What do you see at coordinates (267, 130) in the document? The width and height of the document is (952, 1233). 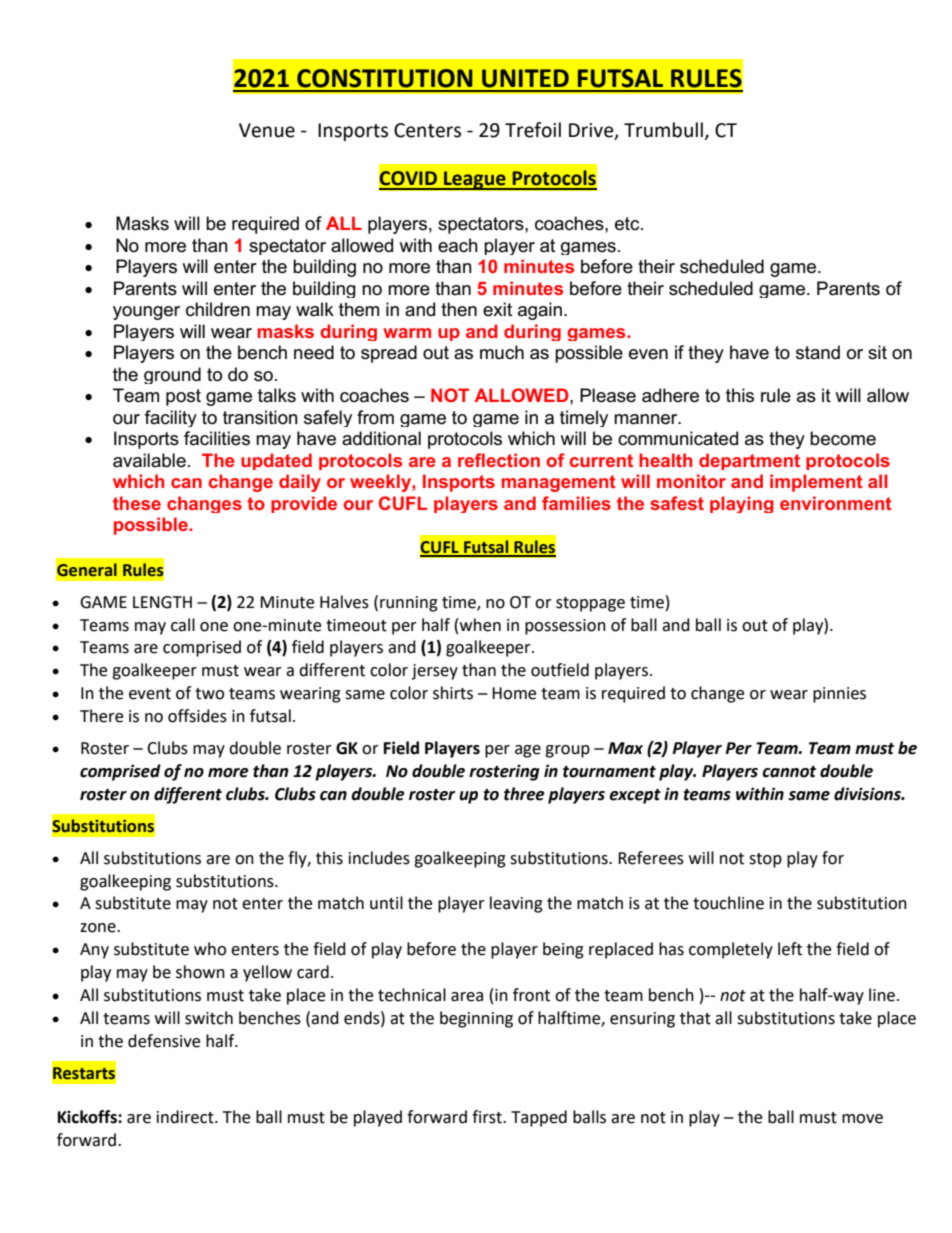 I see `Venue` at bounding box center [267, 130].
